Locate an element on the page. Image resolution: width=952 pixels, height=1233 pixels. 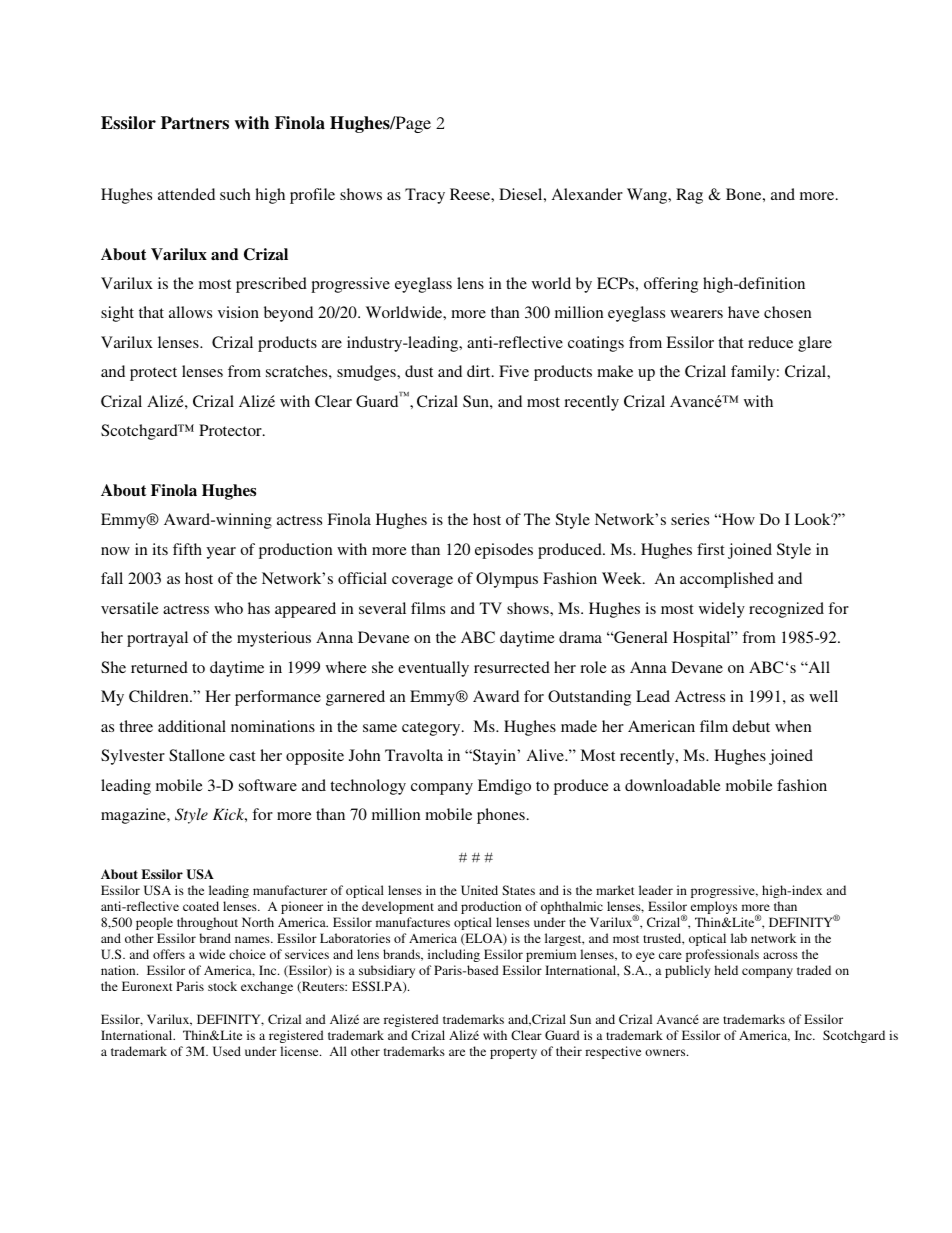
reduce is located at coordinates (770, 342).
